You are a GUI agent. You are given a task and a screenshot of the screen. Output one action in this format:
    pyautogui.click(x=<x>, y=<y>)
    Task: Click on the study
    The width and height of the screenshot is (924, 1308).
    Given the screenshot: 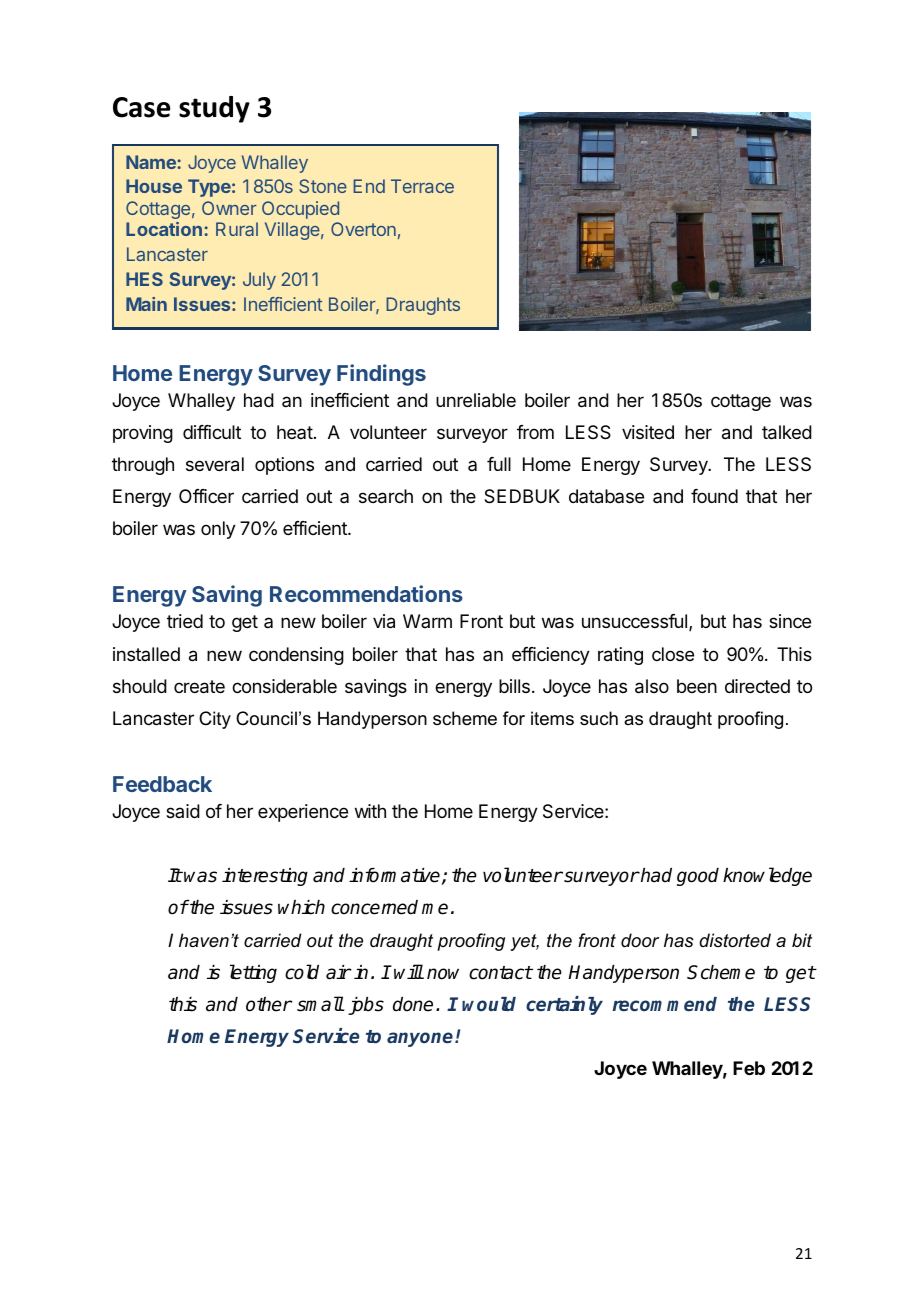 What is the action you would take?
    pyautogui.click(x=214, y=109)
